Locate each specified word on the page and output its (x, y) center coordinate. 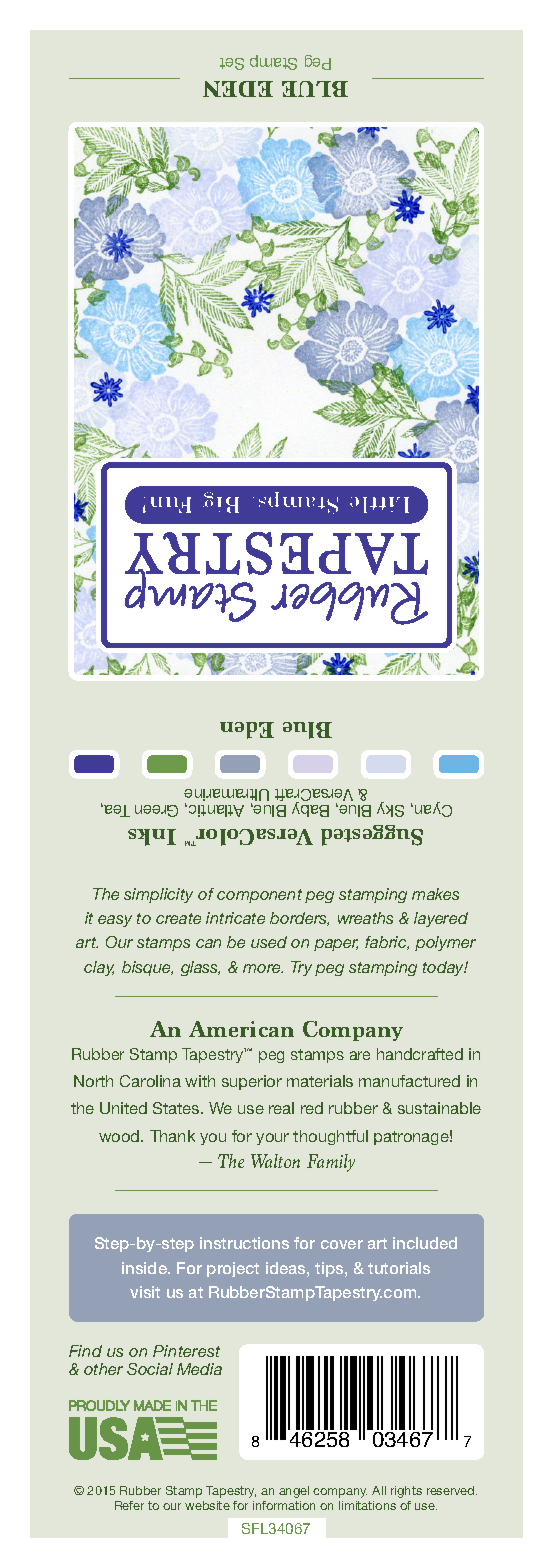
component (259, 896)
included (425, 1243)
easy (115, 921)
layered (441, 919)
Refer (129, 1505)
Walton (275, 1161)
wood (120, 1136)
